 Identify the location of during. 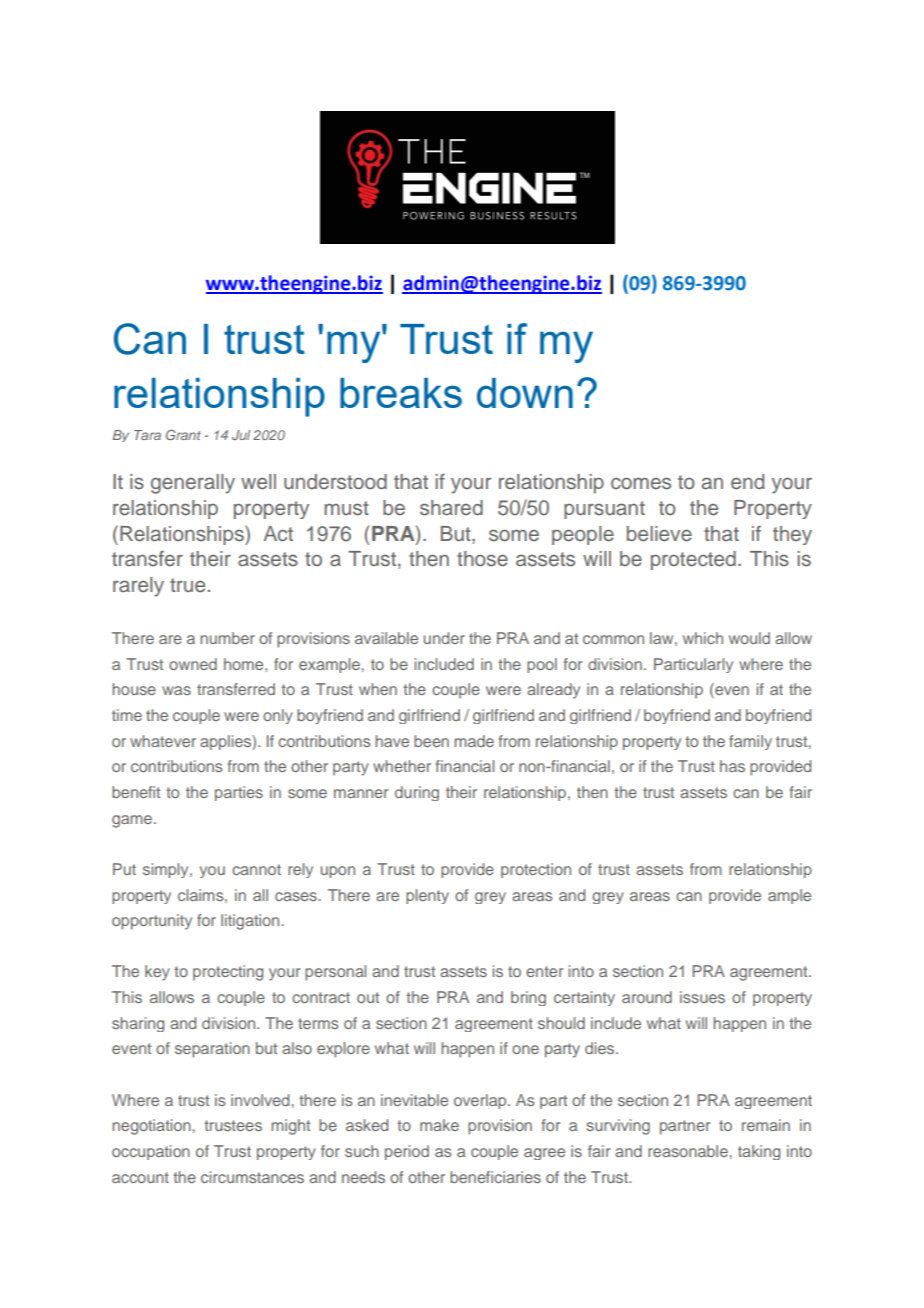
(417, 793).
